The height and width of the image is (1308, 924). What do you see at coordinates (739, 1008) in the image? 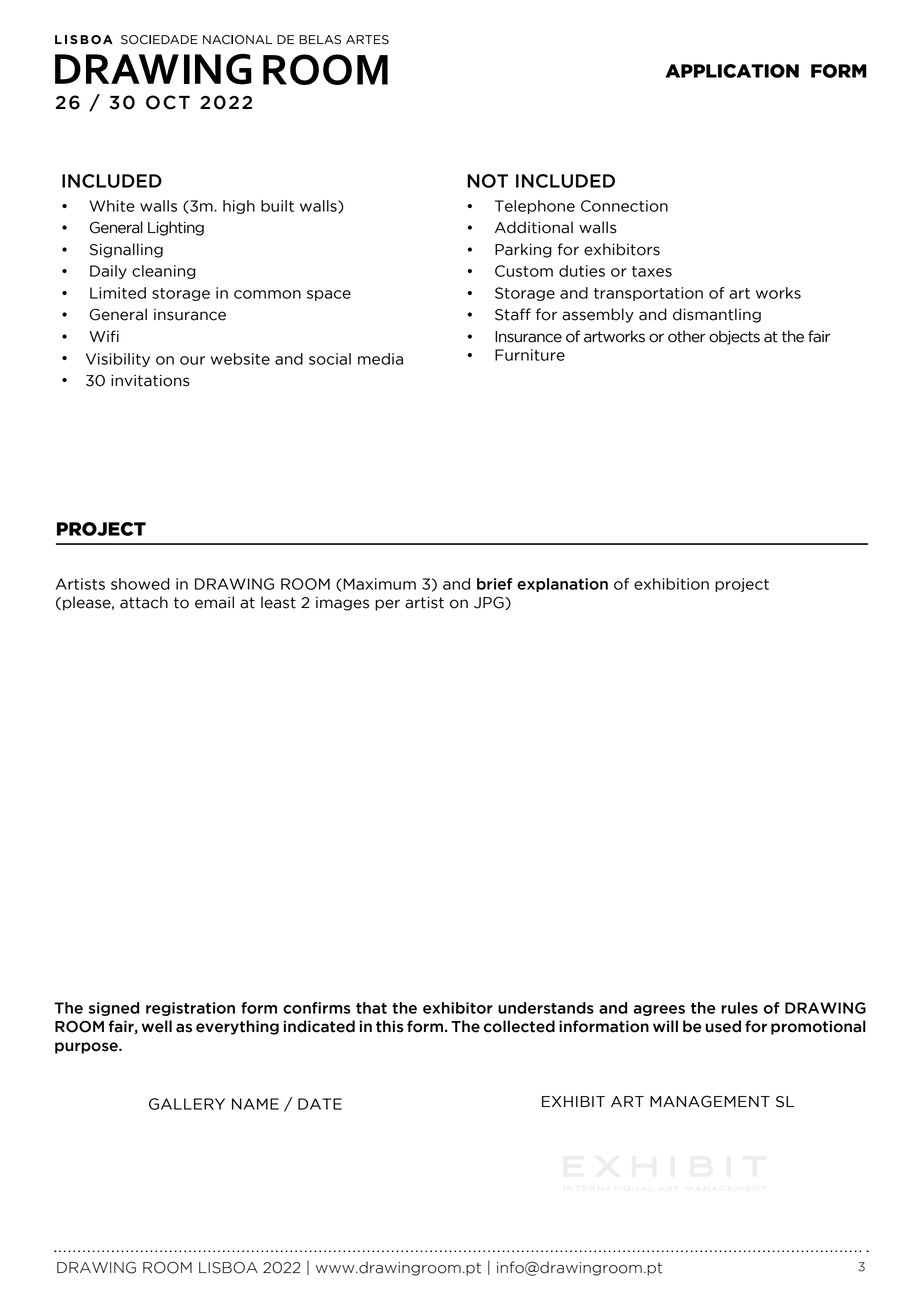
I see `rules` at bounding box center [739, 1008].
